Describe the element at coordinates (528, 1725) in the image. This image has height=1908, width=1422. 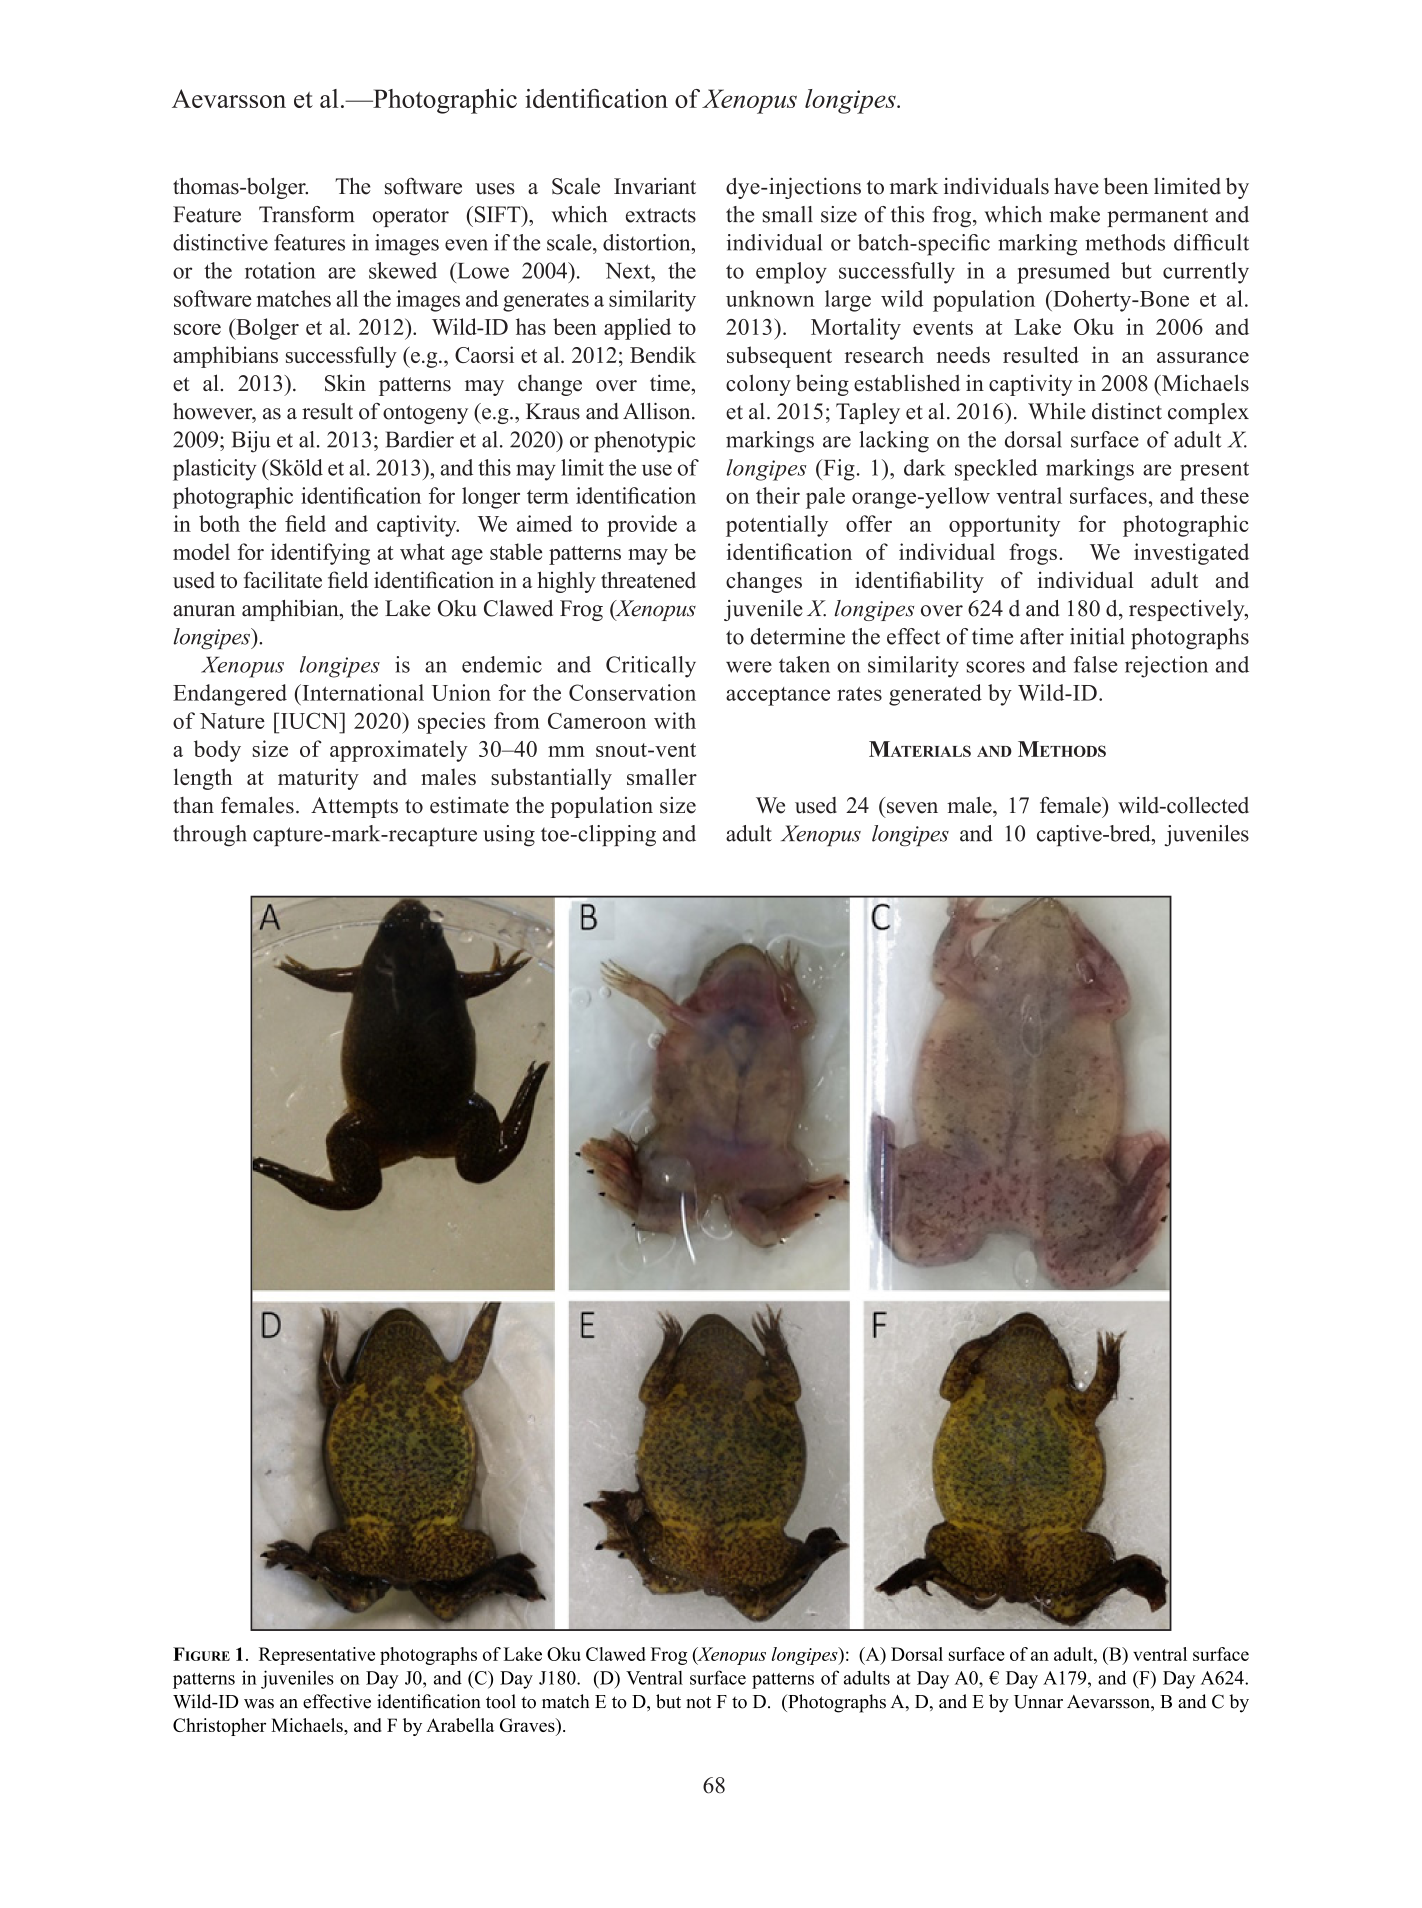
I see `Graves` at that location.
